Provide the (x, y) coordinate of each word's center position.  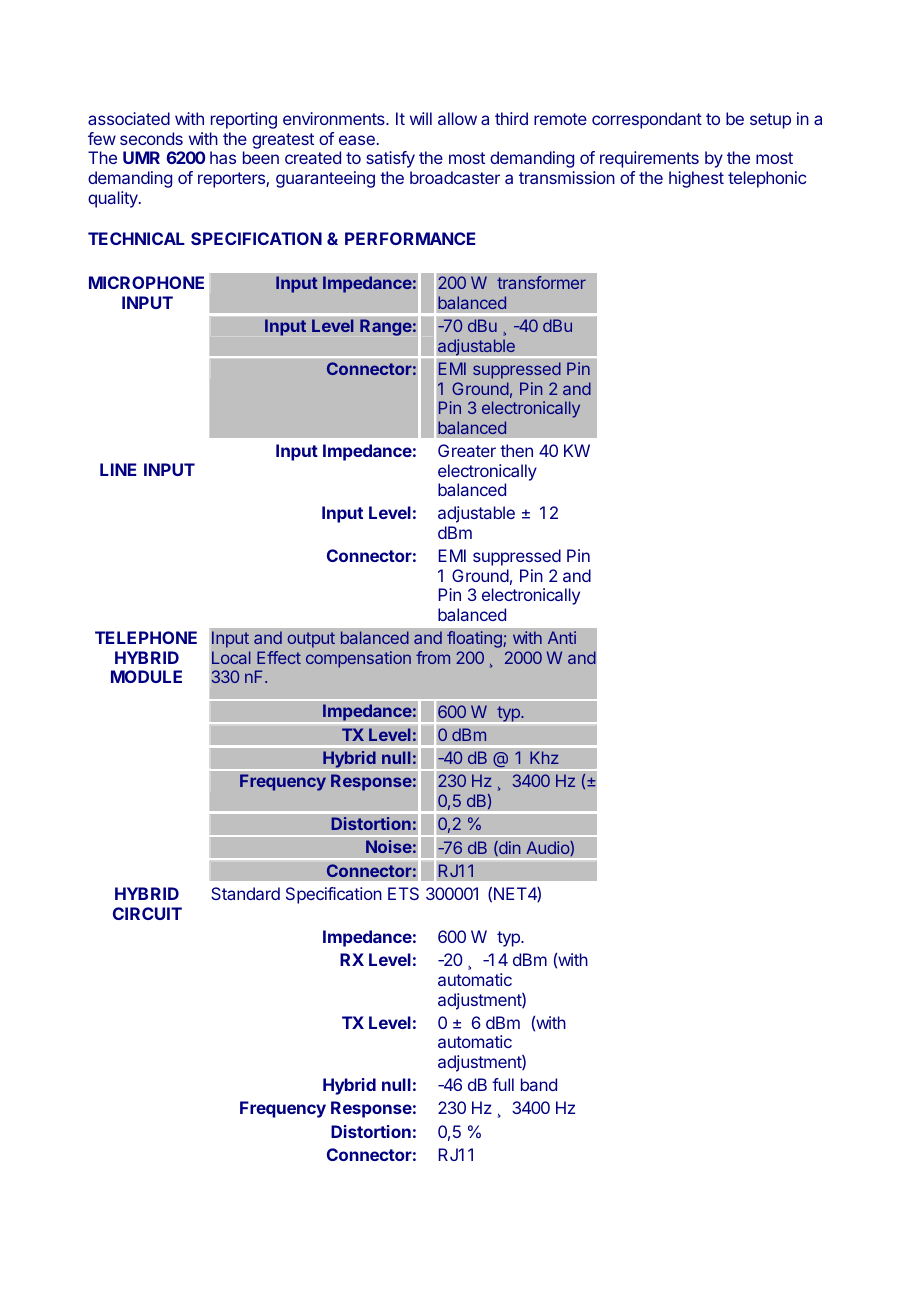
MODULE (146, 676)
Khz (544, 757)
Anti (562, 637)
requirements (649, 159)
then (516, 450)
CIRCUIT (147, 913)
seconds (151, 138)
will (421, 118)
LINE (118, 469)
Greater (467, 450)
